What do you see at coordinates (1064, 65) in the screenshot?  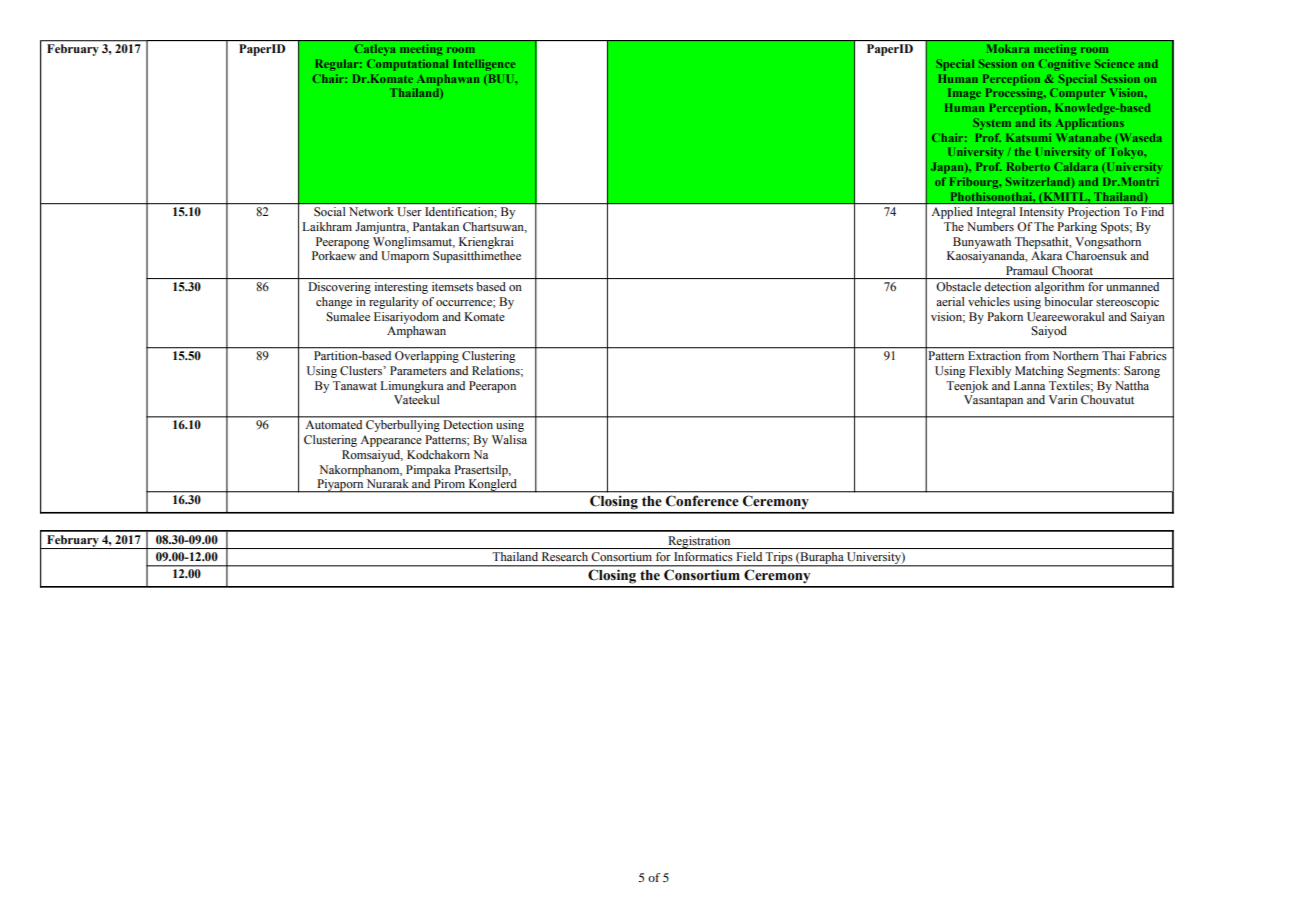 I see `Cognitive` at bounding box center [1064, 65].
